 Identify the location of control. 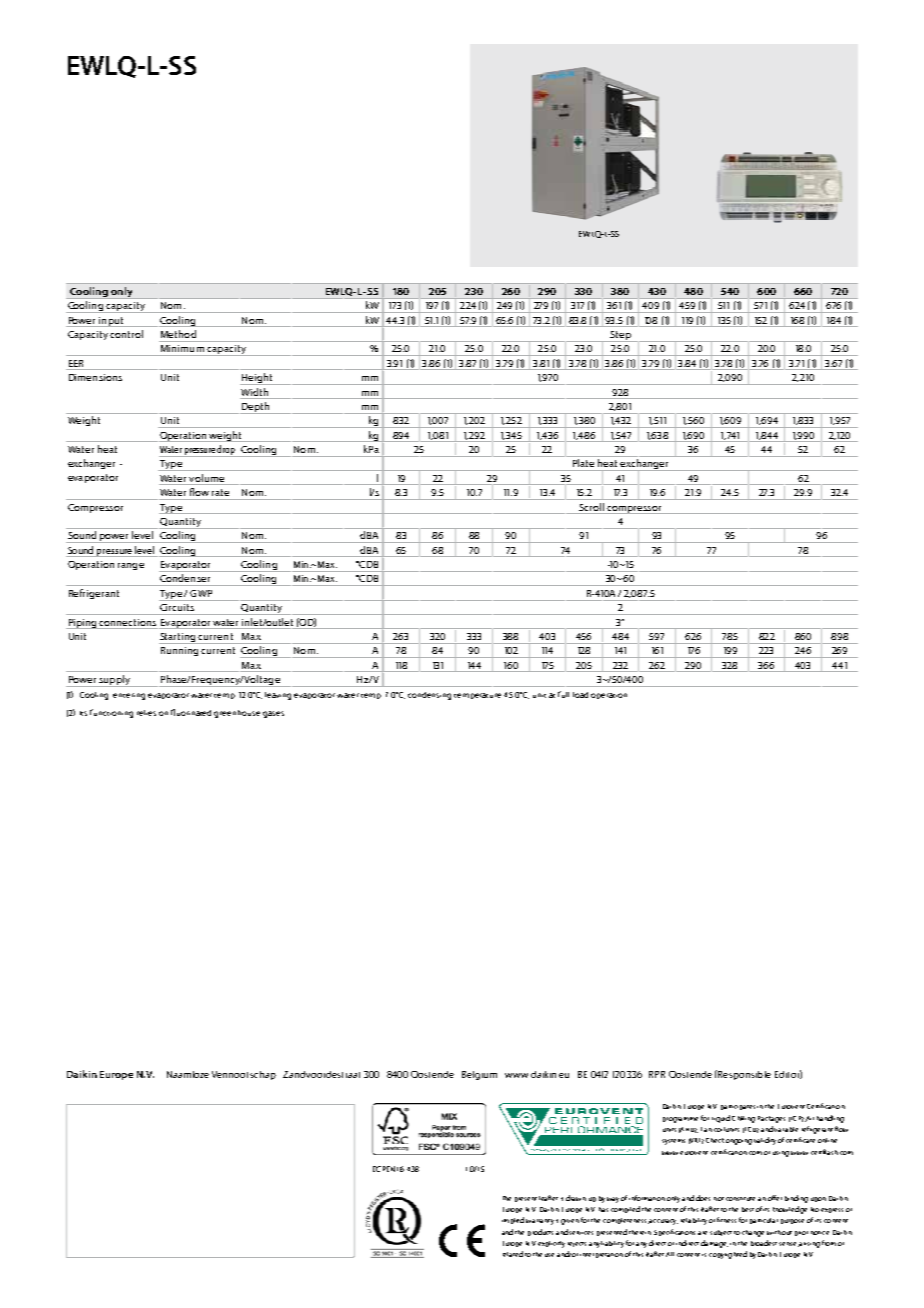
(126, 334).
